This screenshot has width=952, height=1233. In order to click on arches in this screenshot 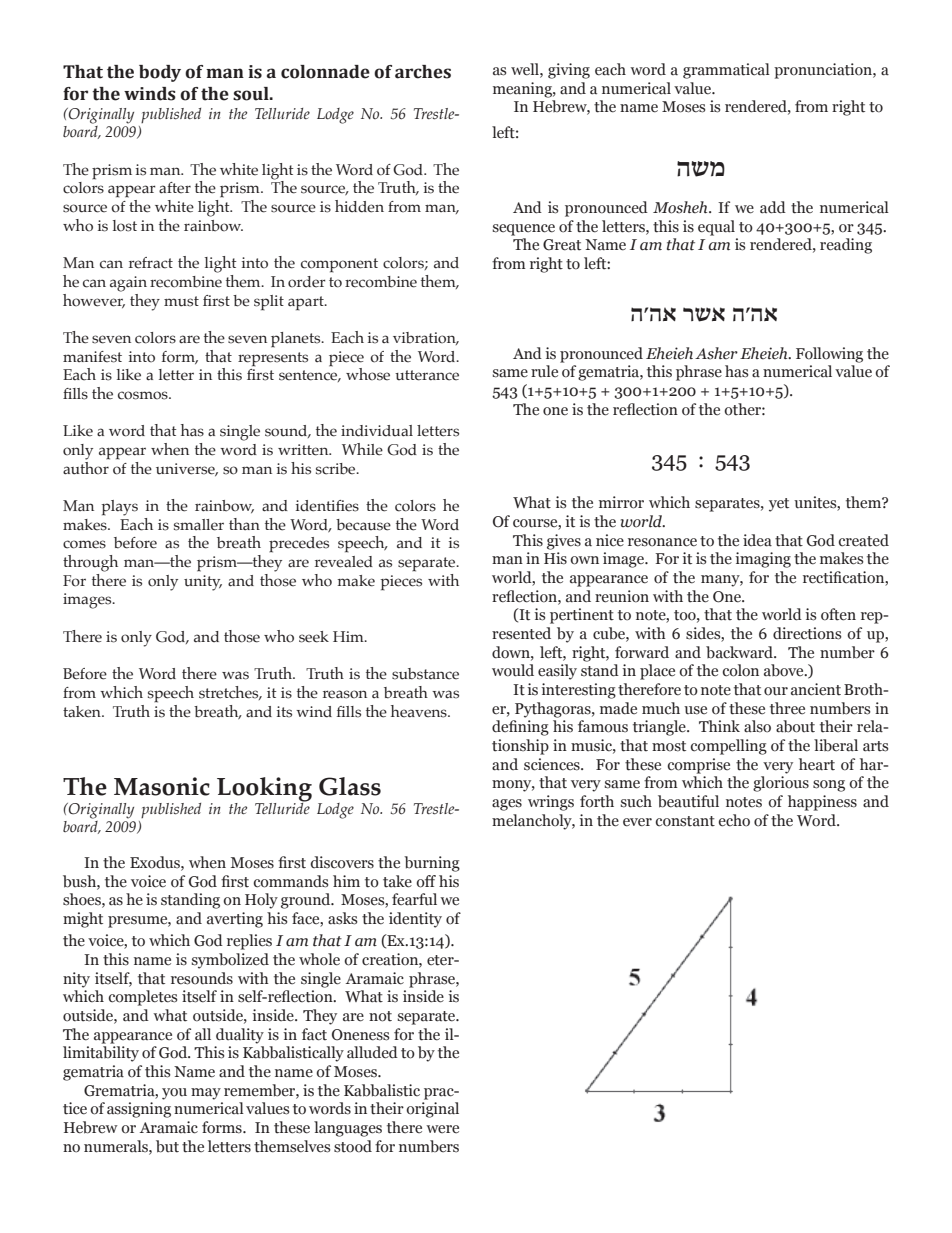, I will do `click(423, 72)`.
